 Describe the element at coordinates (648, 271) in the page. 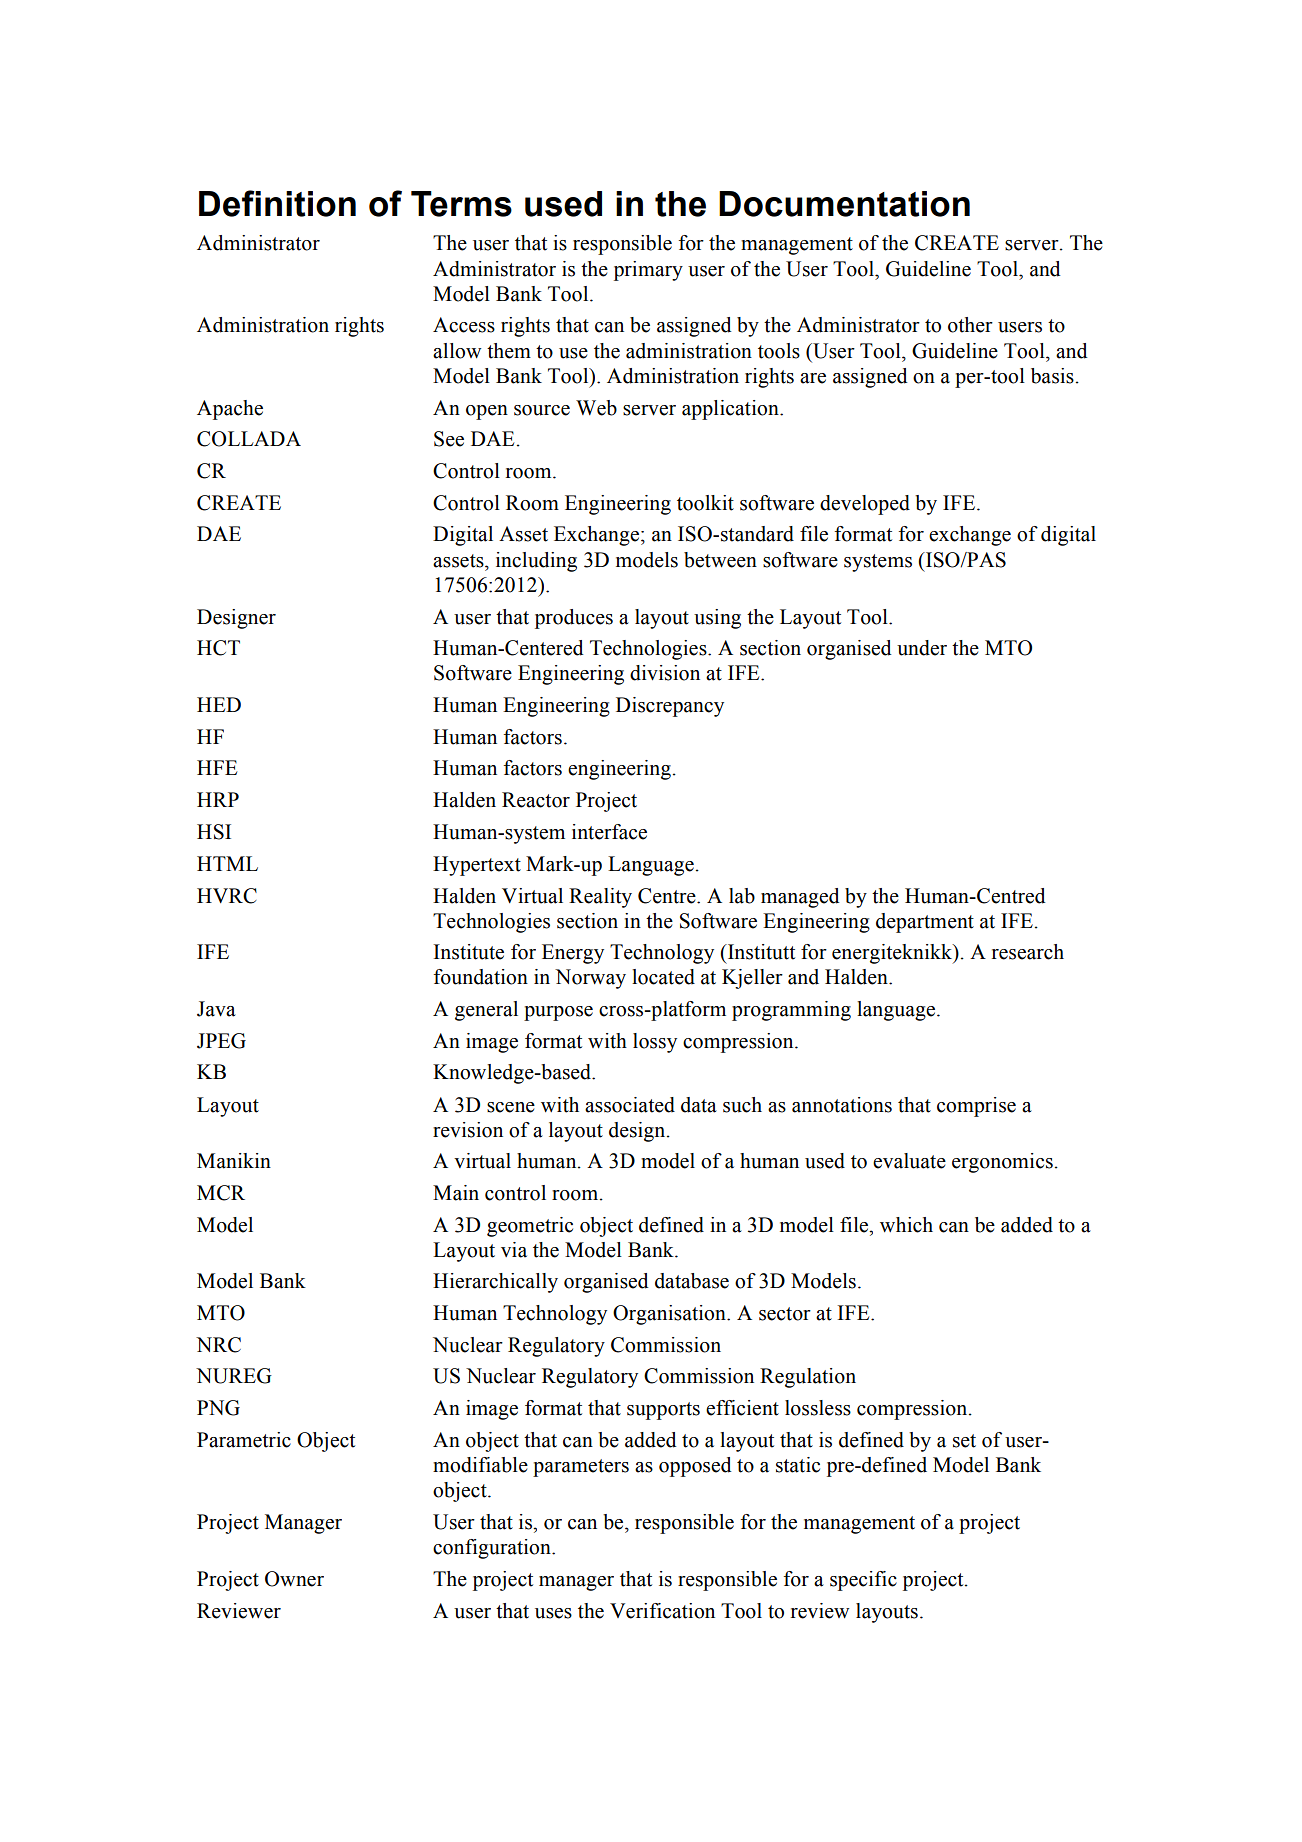

I see `primary` at that location.
